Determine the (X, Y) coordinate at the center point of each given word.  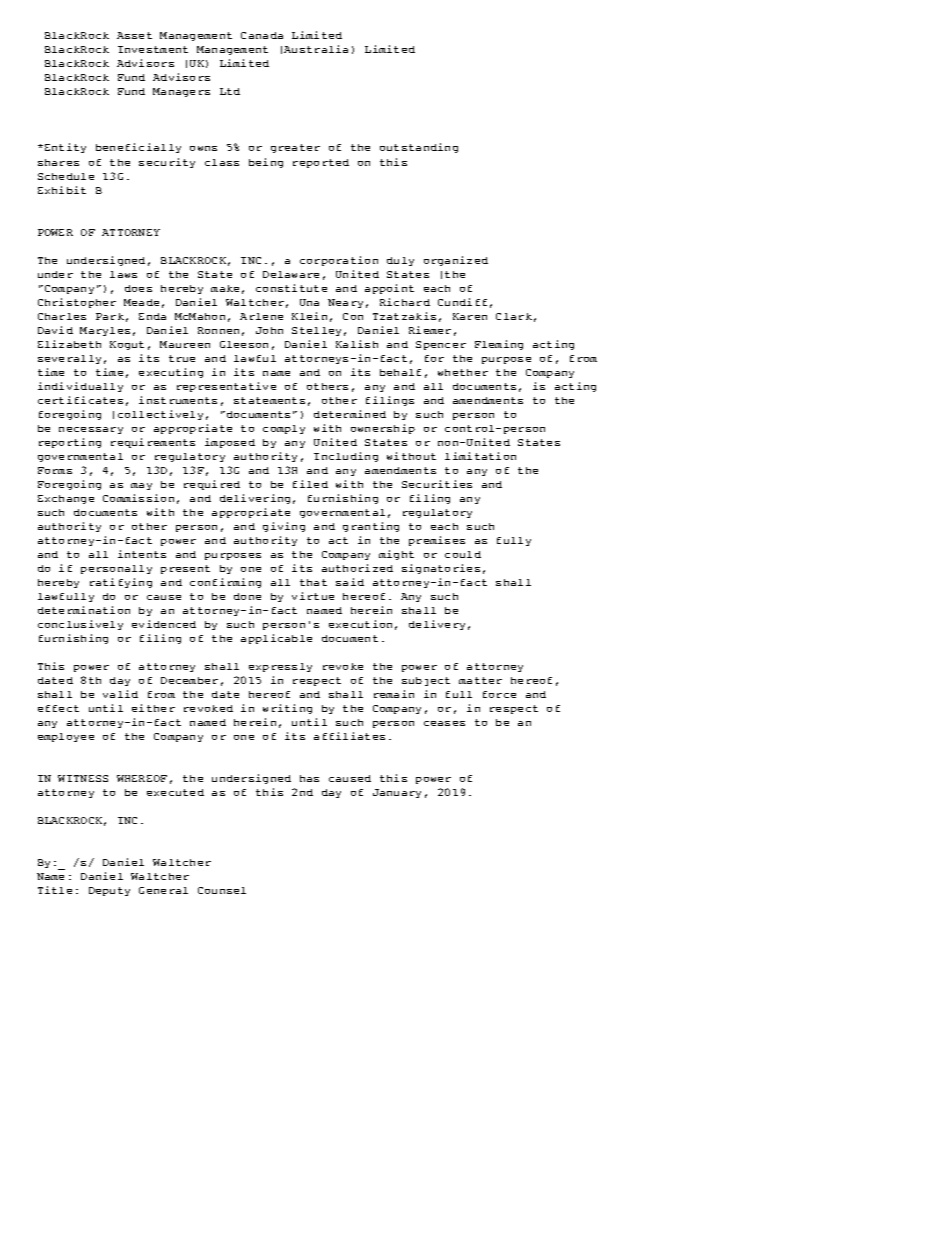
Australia (316, 49)
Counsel (222, 890)
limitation (480, 456)
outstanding (419, 148)
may (141, 486)
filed (310, 484)
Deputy (109, 891)
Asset (134, 35)
